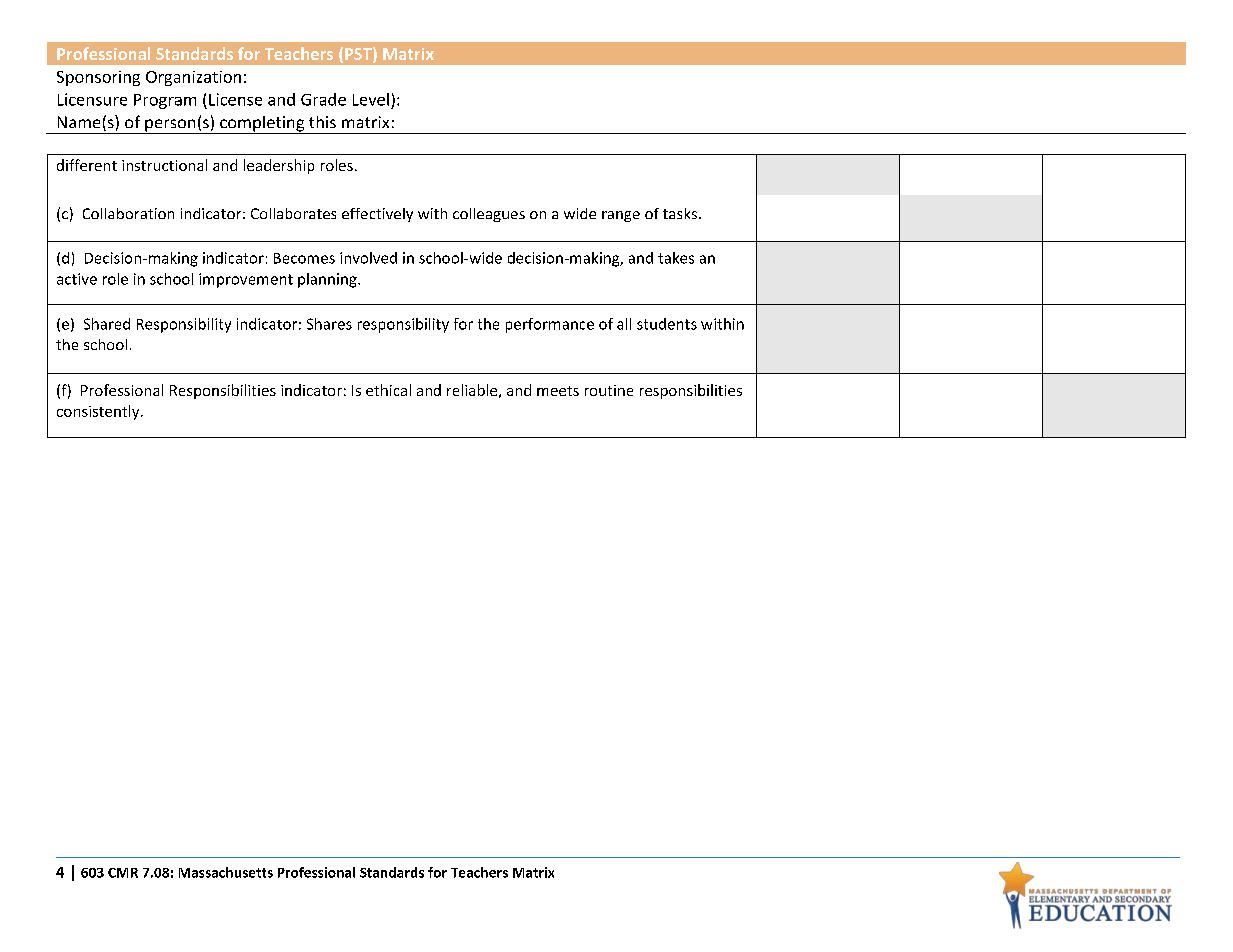  Describe the element at coordinates (99, 412) in the document. I see `consistently` at that location.
